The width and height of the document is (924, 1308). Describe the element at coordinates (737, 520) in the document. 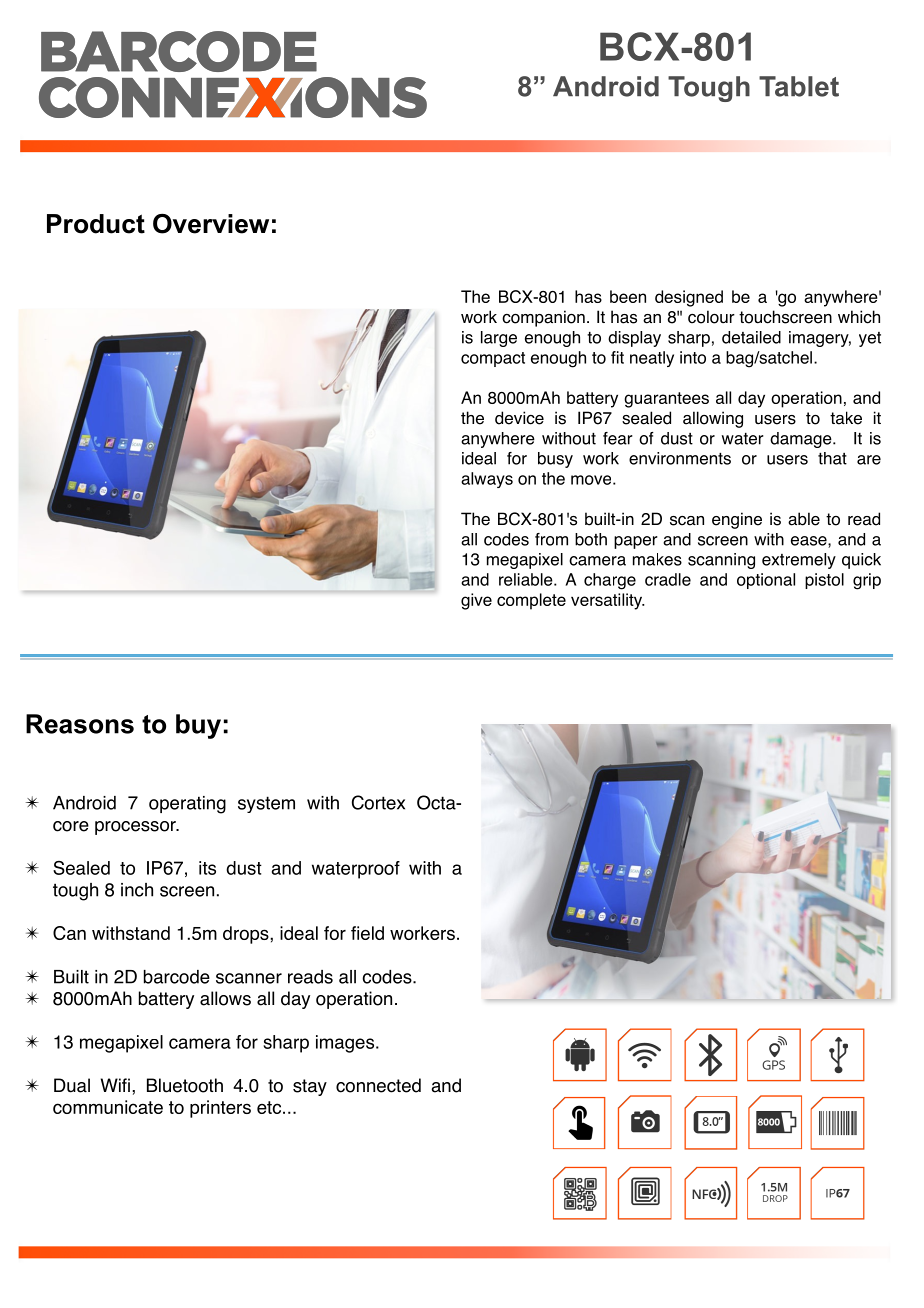

I see `engine` at that location.
